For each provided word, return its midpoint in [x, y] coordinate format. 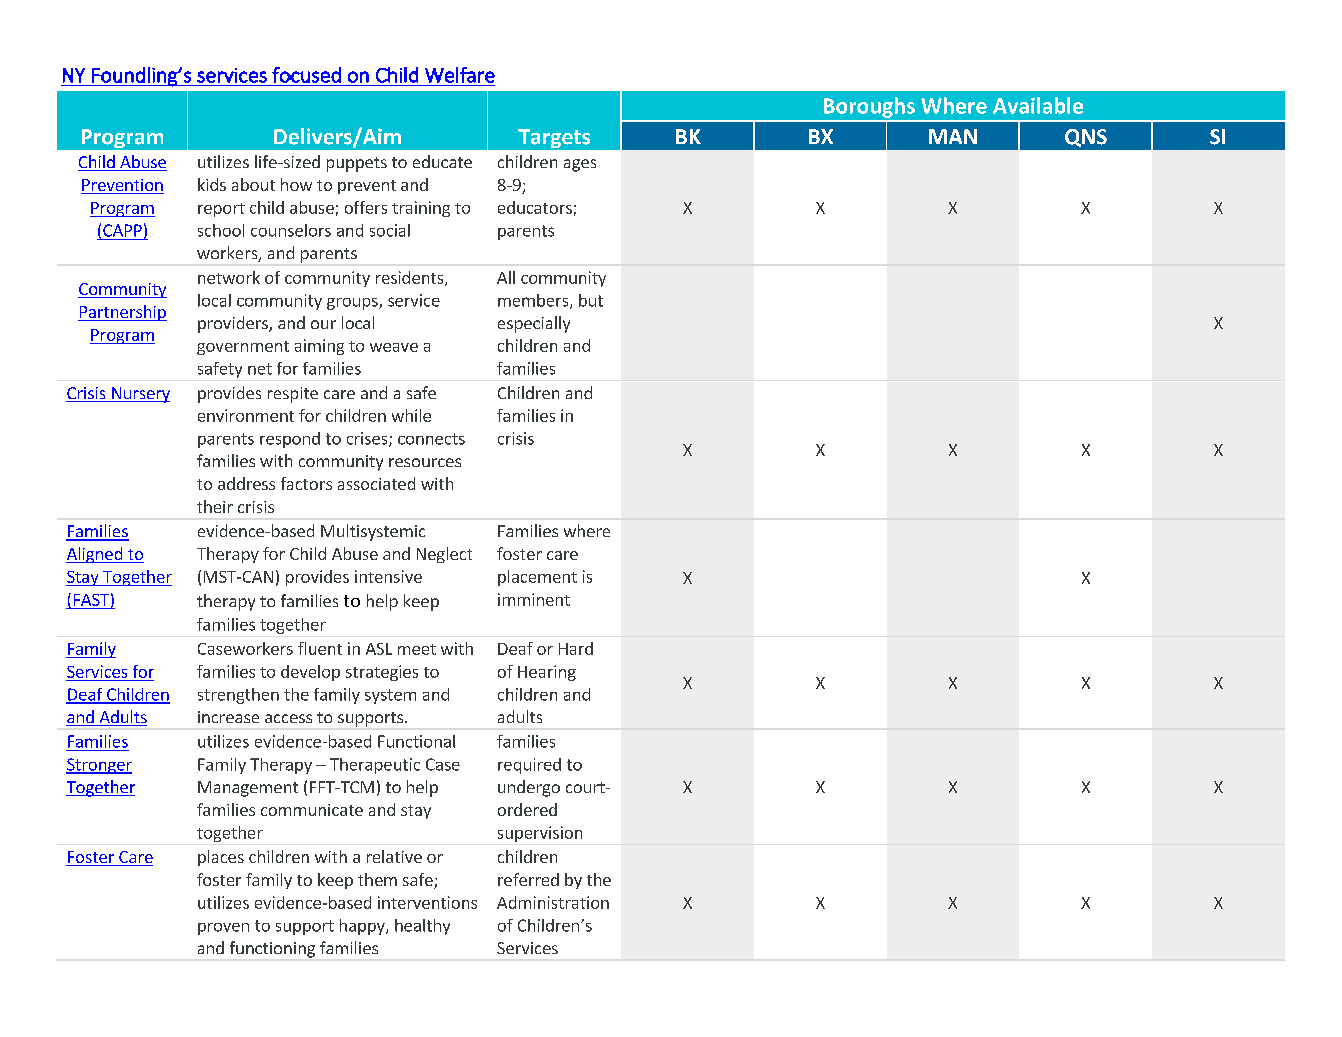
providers [234, 324]
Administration [553, 902]
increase [228, 717]
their [215, 506]
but [591, 300]
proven [223, 929]
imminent [534, 599]
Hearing [547, 673]
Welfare [460, 75]
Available [1038, 105]
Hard [576, 648]
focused [306, 75]
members [534, 301]
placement [537, 578]
